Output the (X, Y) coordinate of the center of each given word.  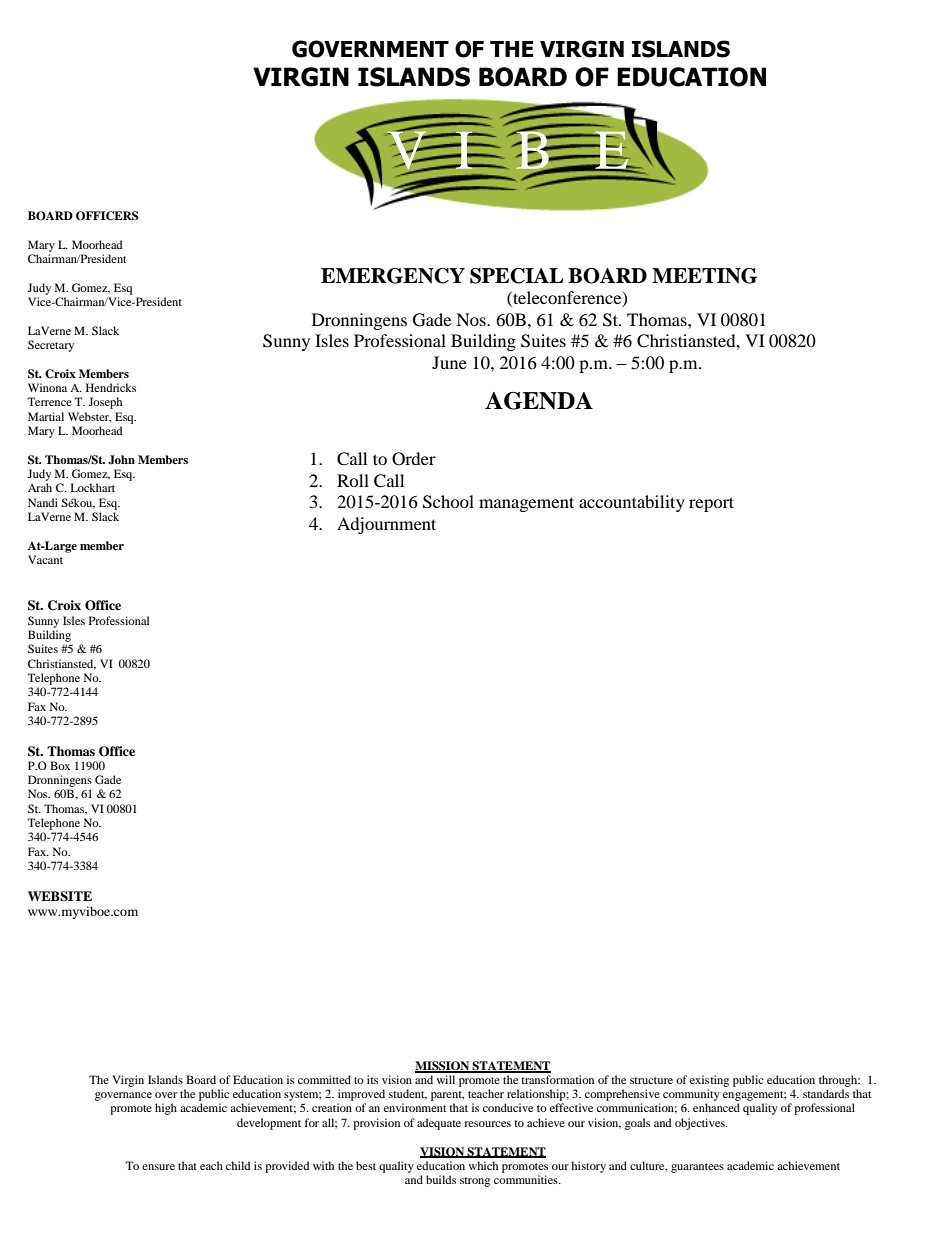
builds (441, 1179)
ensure (158, 1167)
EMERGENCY (393, 276)
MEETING (704, 276)
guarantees (697, 1168)
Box (60, 765)
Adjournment (386, 525)
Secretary (51, 346)
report (711, 504)
